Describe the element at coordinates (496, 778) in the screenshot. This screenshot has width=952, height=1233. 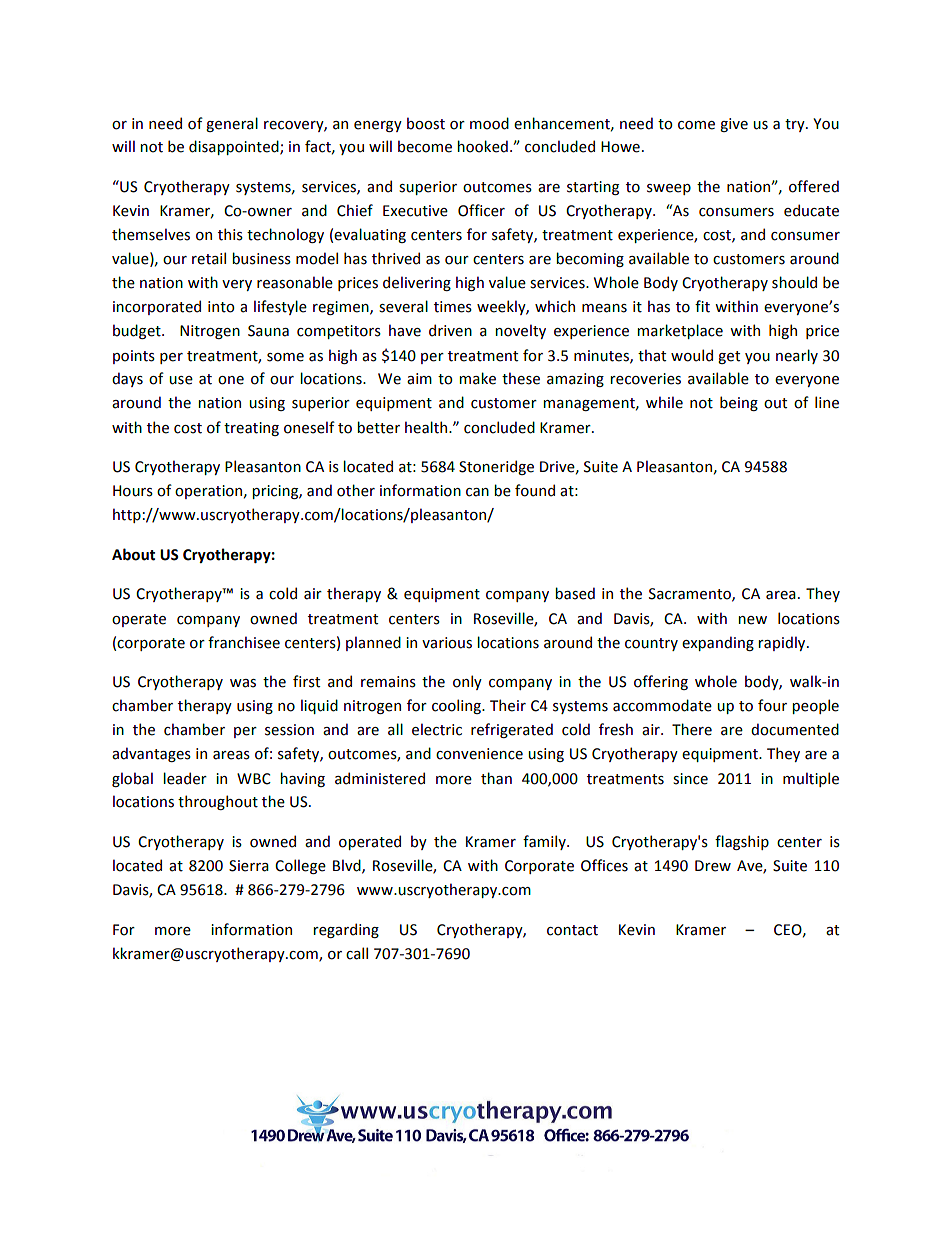
I see `than` at that location.
